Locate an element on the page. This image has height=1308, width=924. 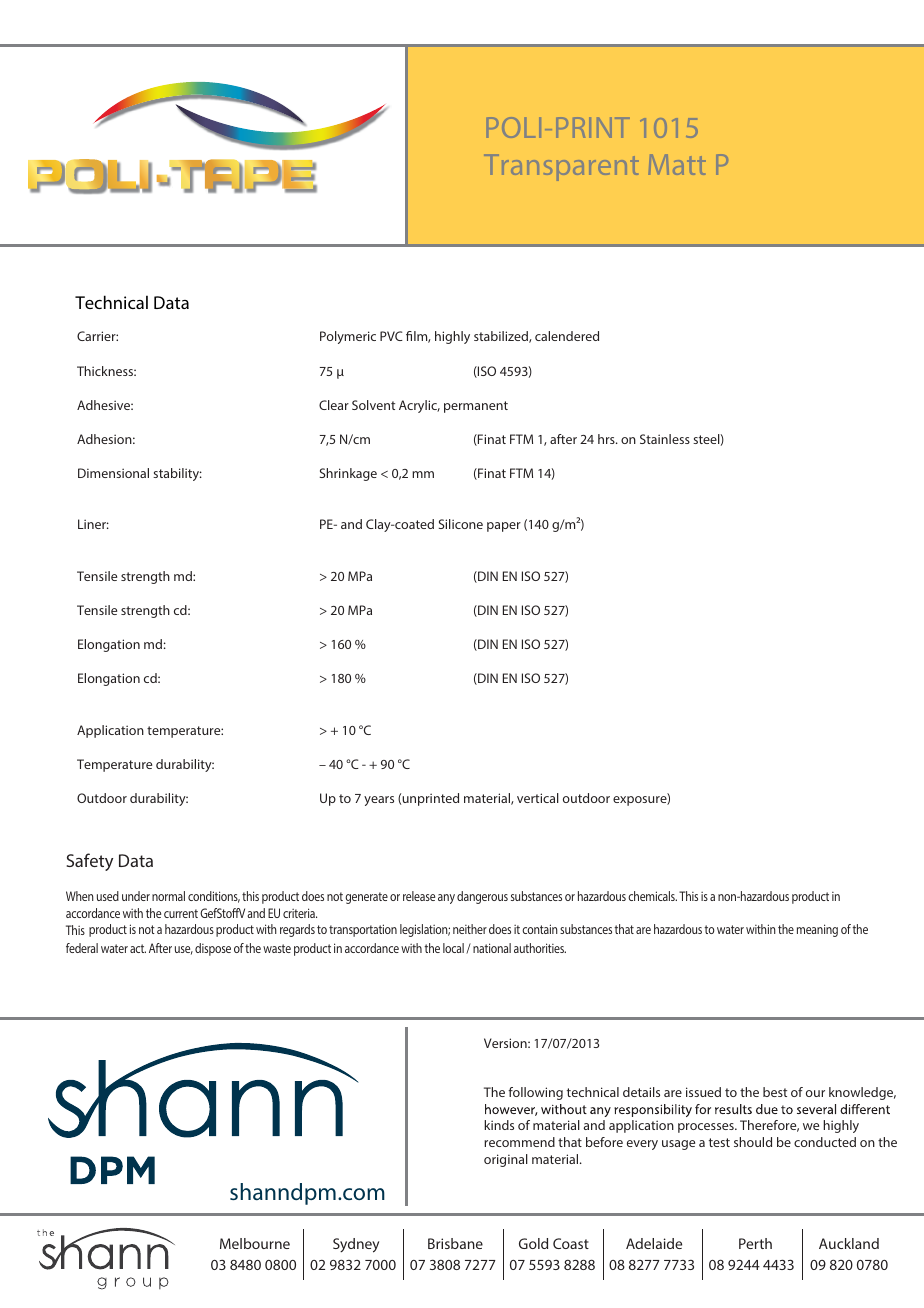
Perth is located at coordinates (755, 1243).
